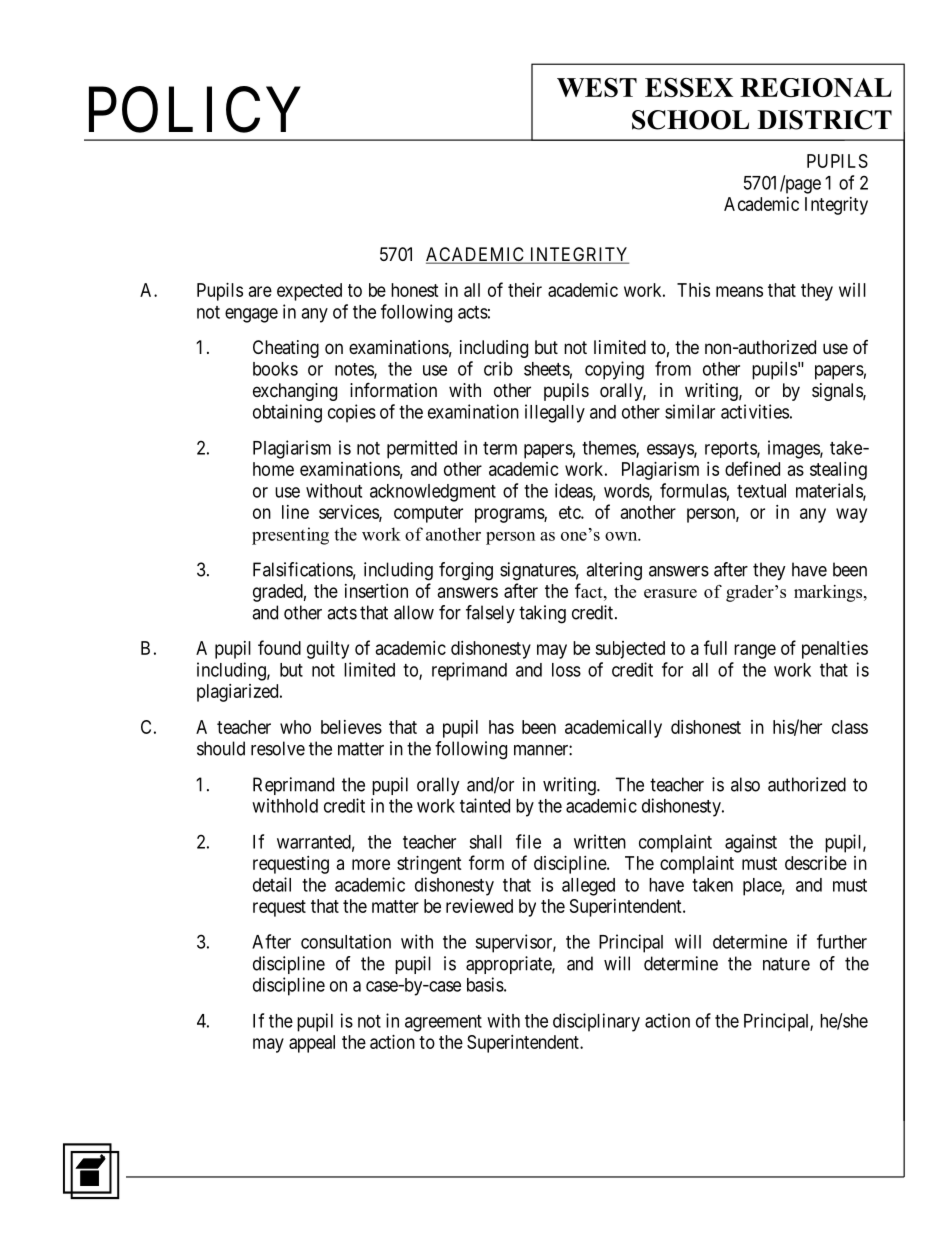 The width and height of the screenshot is (952, 1233). What do you see at coordinates (825, 120) in the screenshot?
I see `DISTRICT` at bounding box center [825, 120].
